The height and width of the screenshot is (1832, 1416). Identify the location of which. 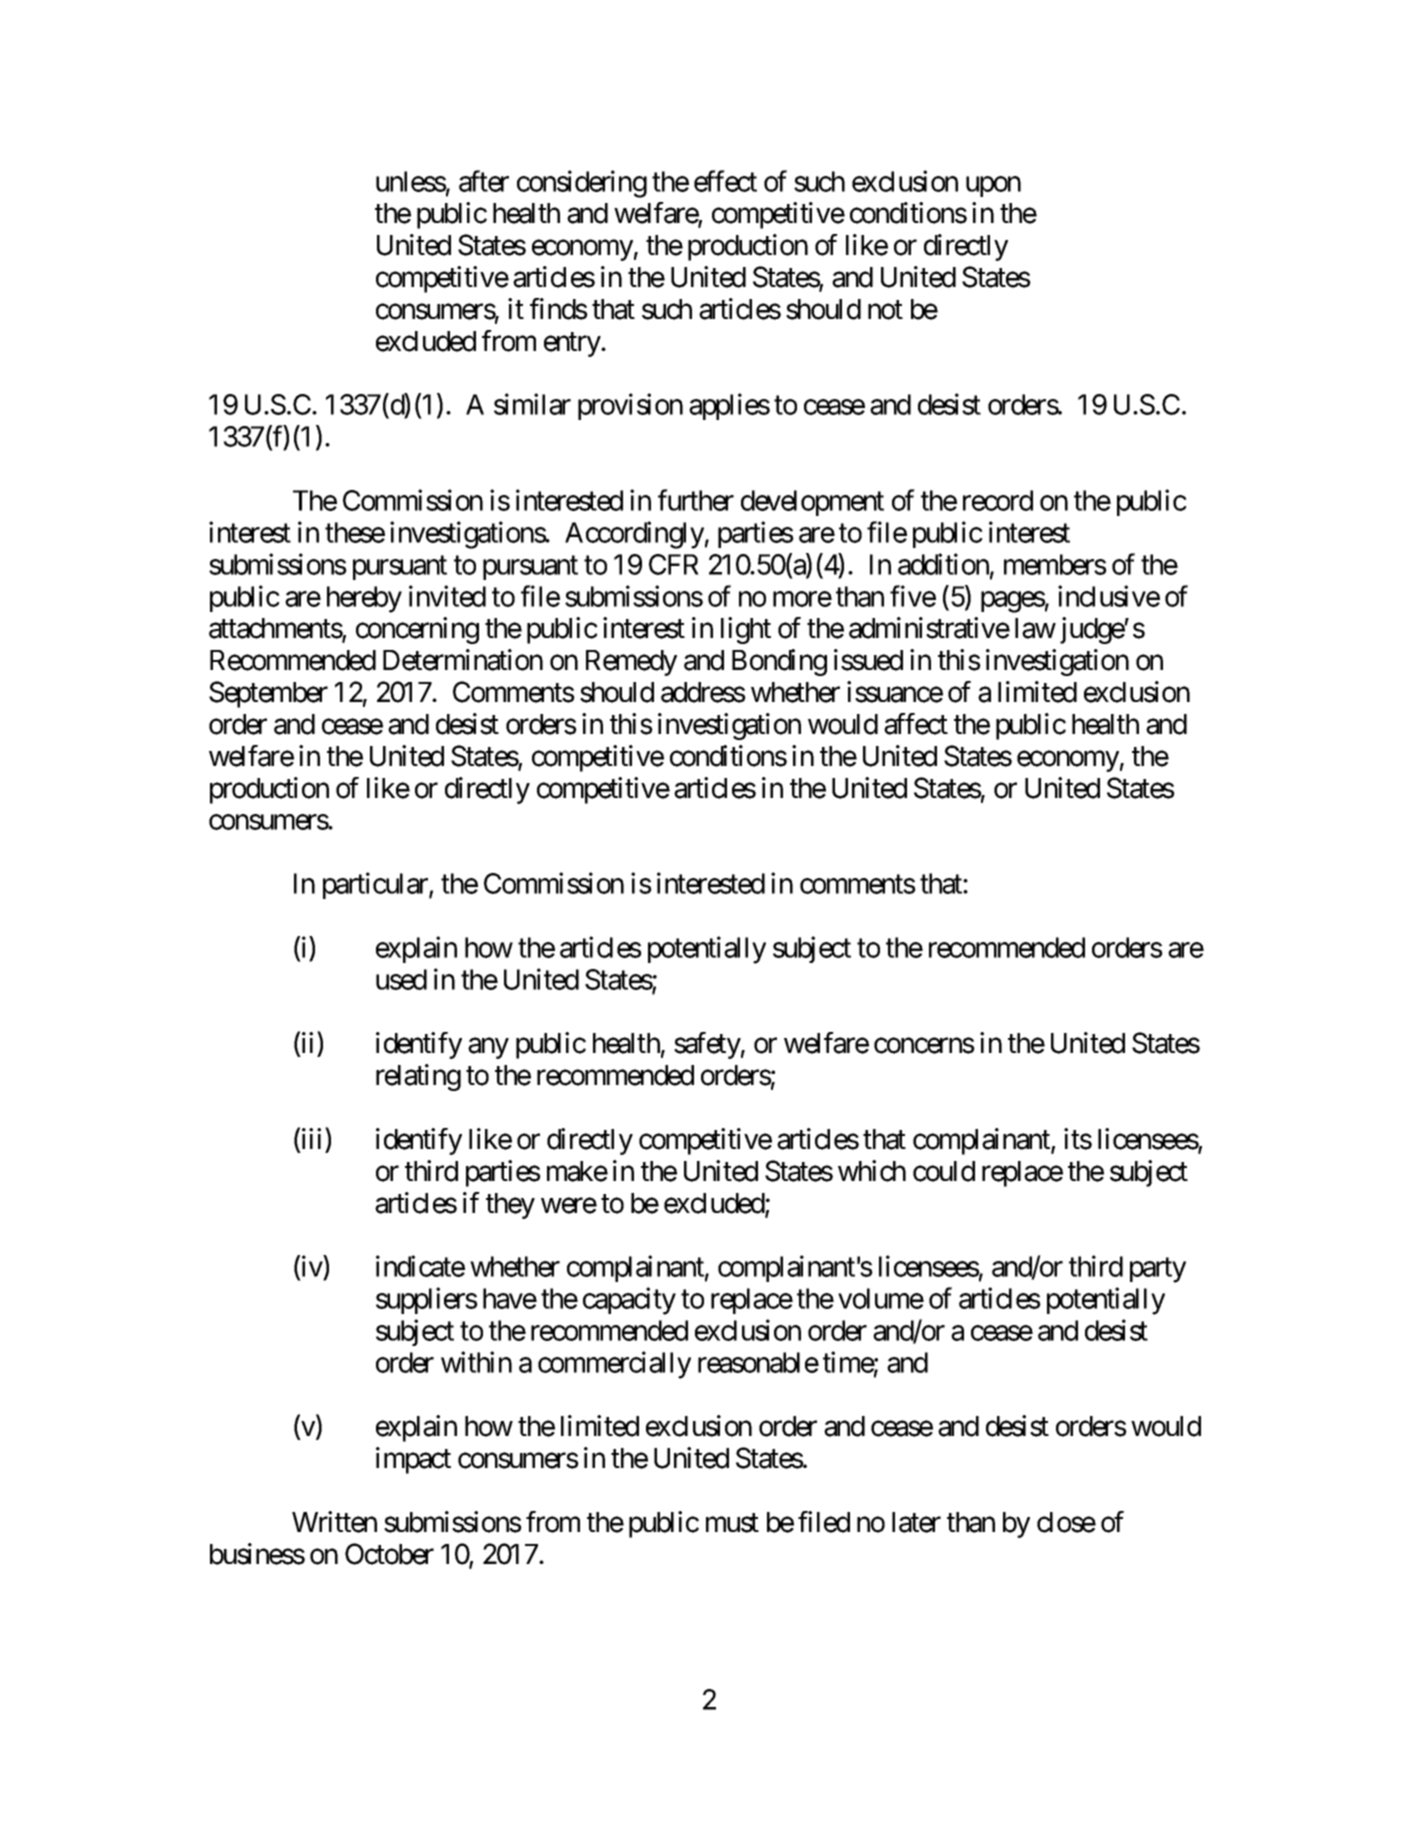
(872, 1171).
